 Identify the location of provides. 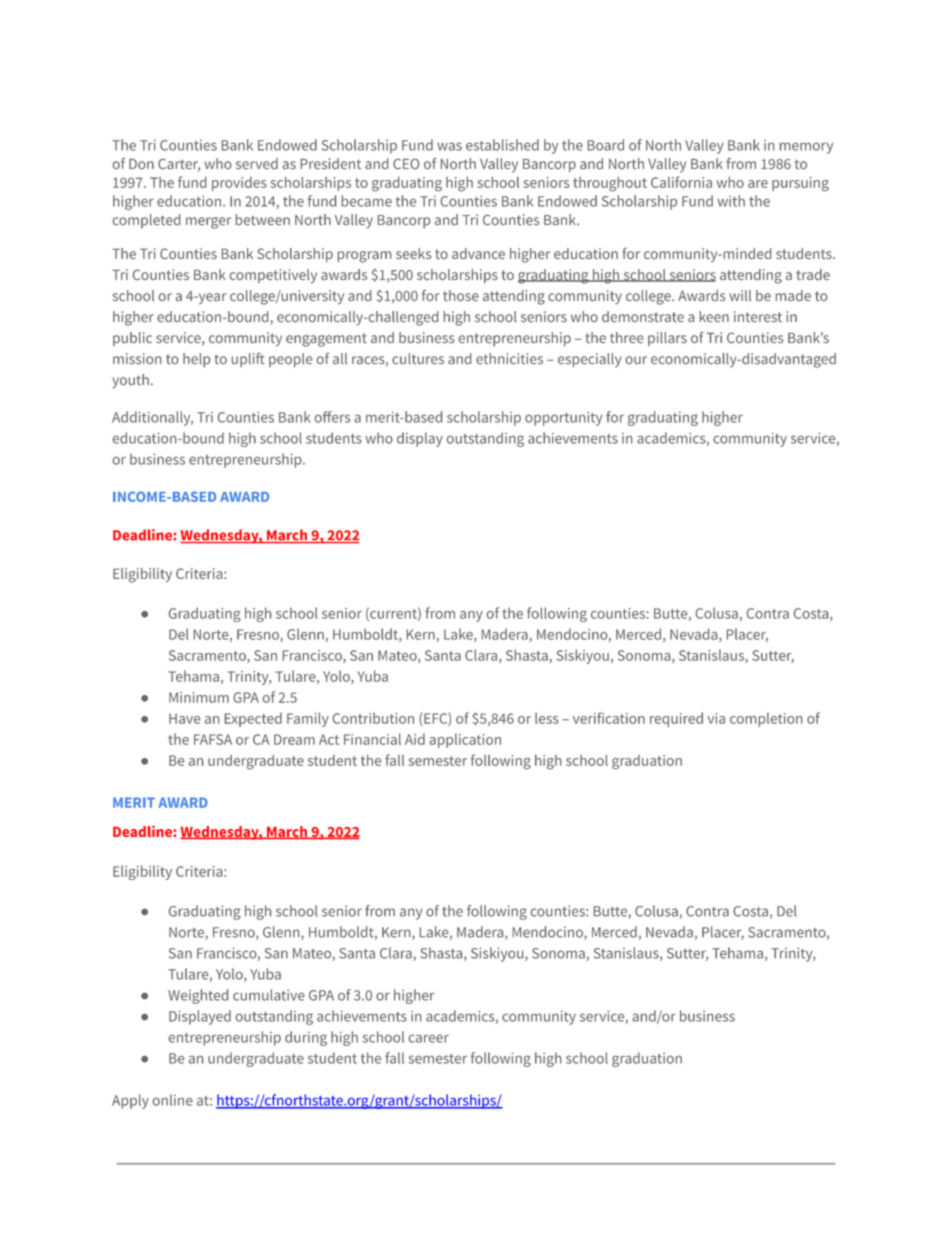
(239, 184).
